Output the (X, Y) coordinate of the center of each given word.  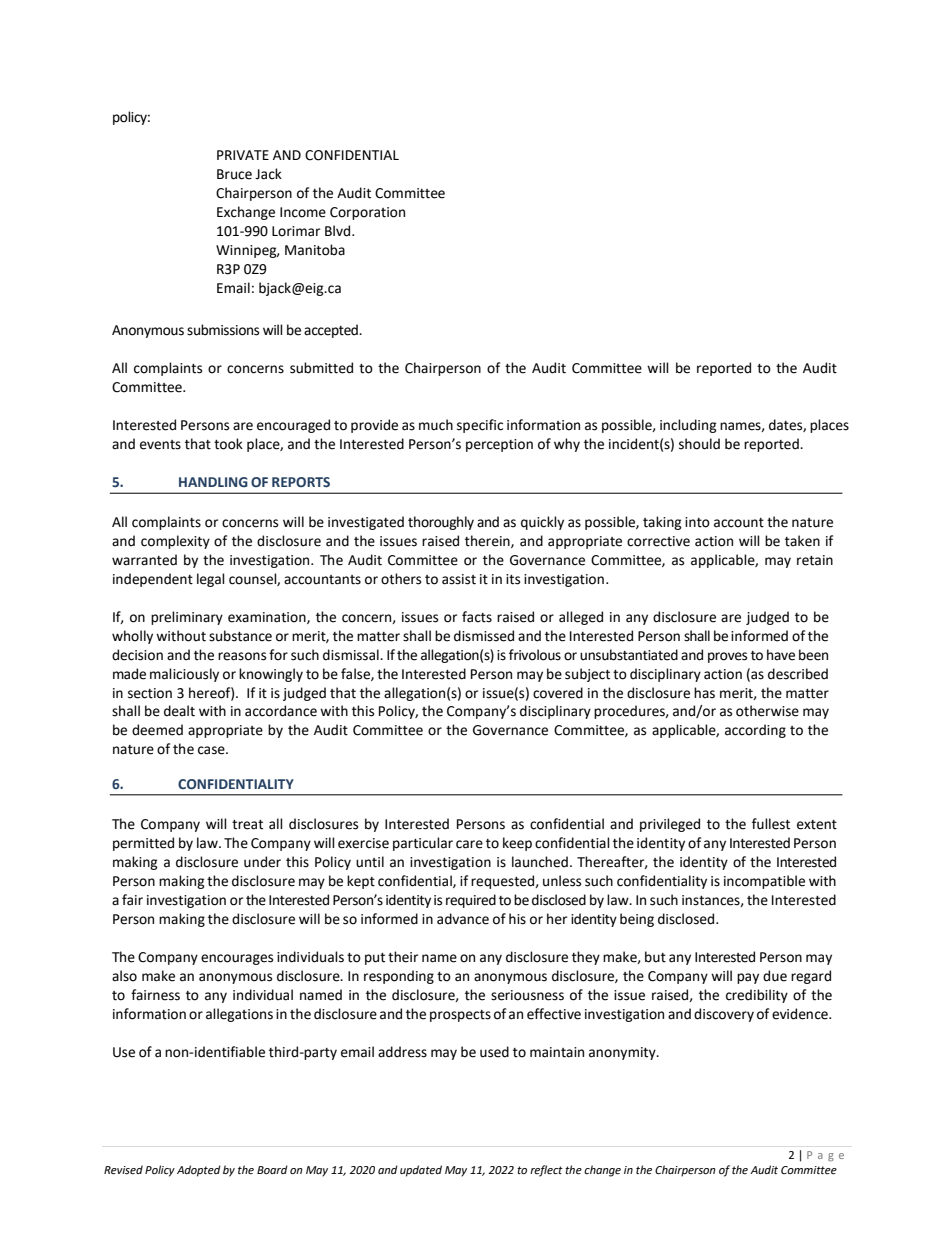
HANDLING (213, 482)
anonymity (623, 1053)
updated (421, 1171)
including (688, 426)
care (469, 844)
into (697, 522)
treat (247, 825)
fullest (771, 824)
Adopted (199, 1171)
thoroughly (441, 523)
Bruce (234, 174)
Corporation (367, 213)
